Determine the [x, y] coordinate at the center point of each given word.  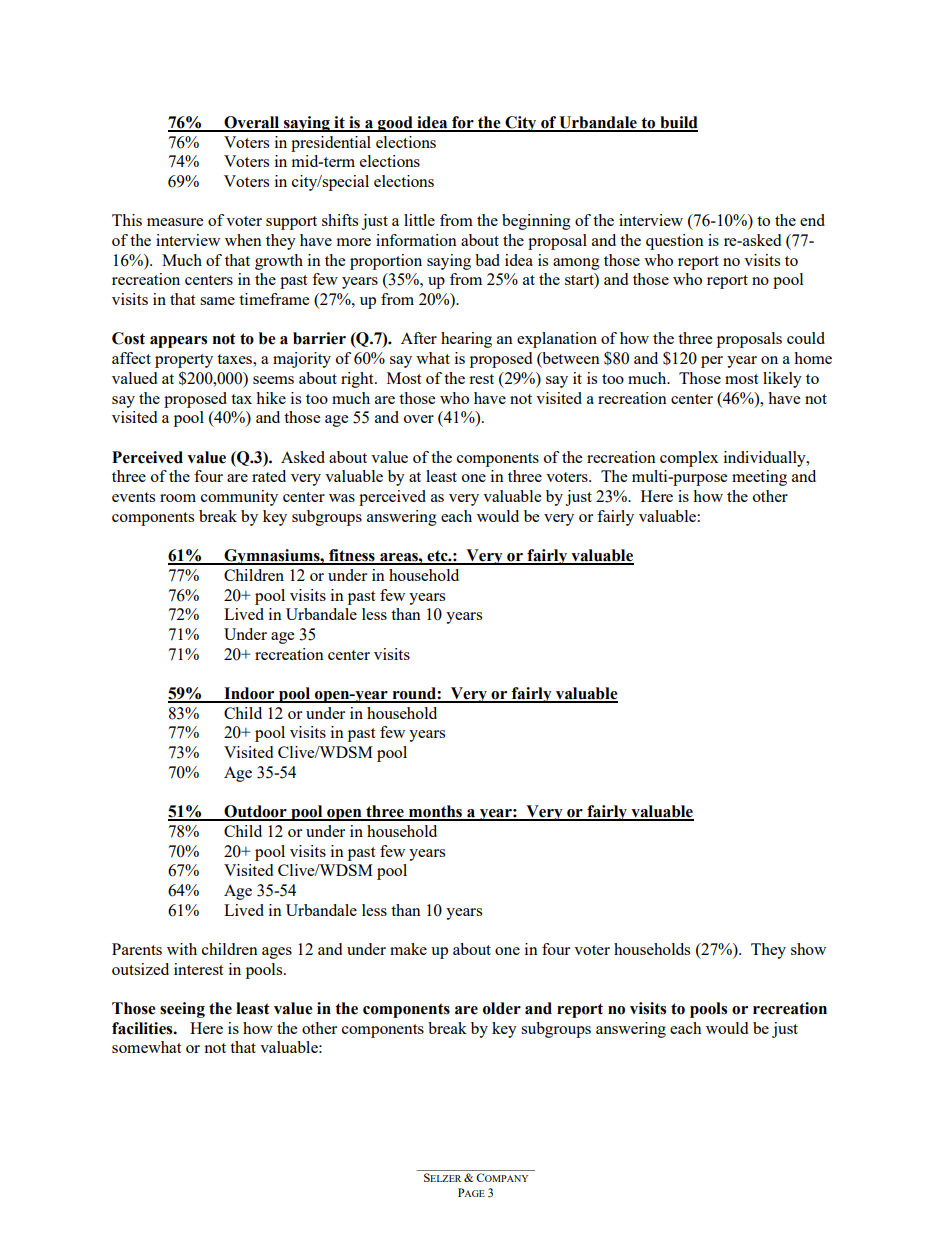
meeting [759, 478]
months [436, 812]
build [678, 123]
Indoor [249, 694]
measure [175, 222]
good [395, 124]
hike [271, 398]
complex [689, 459]
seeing [182, 1010]
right [358, 380]
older [502, 1008]
